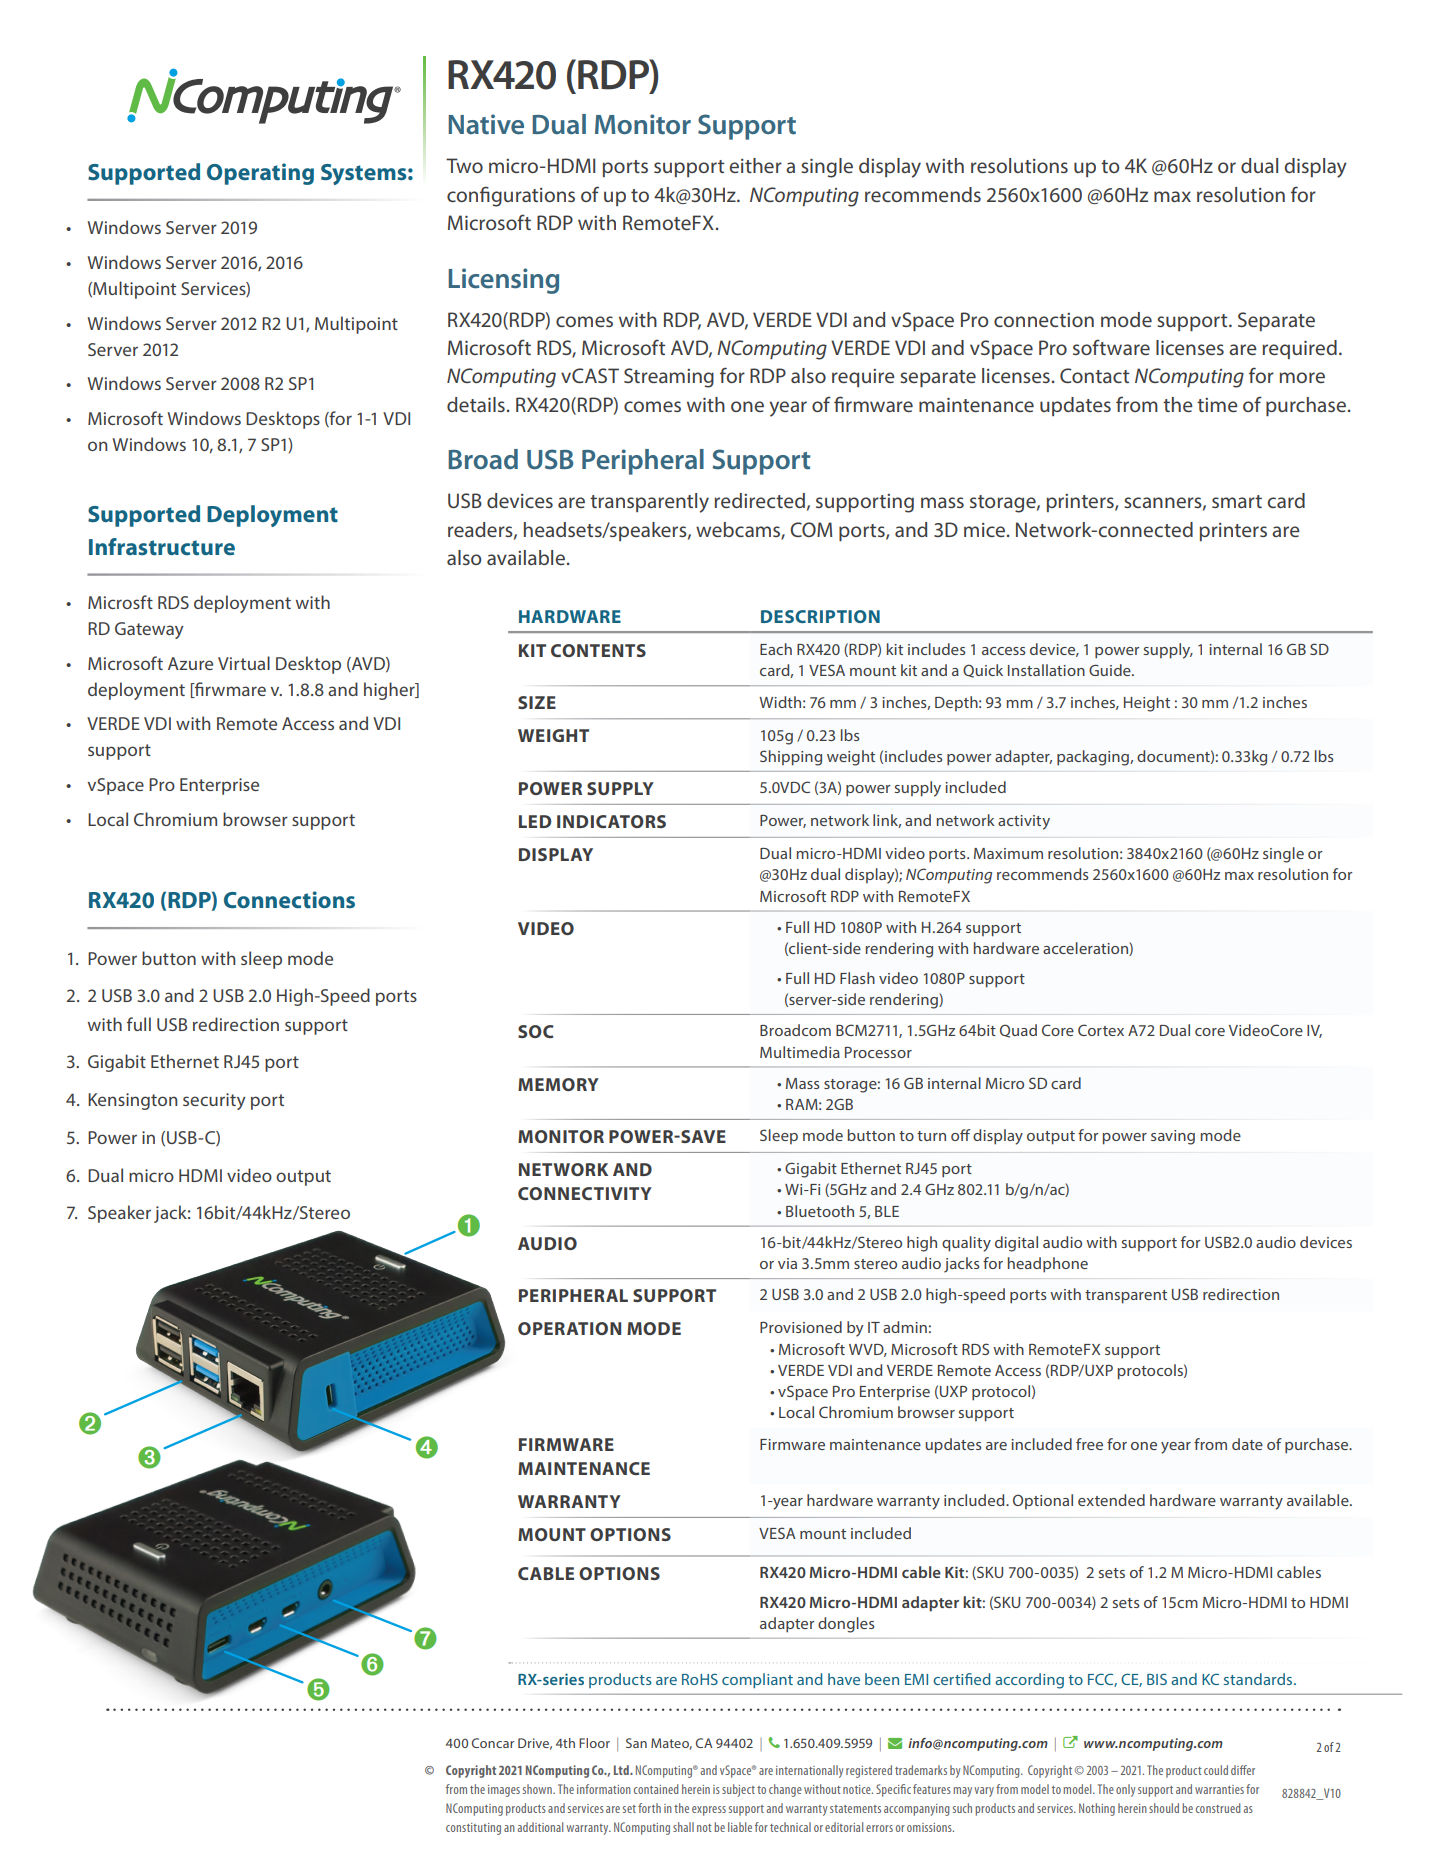 This image has height=1868, width=1444. I want to click on Flash, so click(857, 978).
